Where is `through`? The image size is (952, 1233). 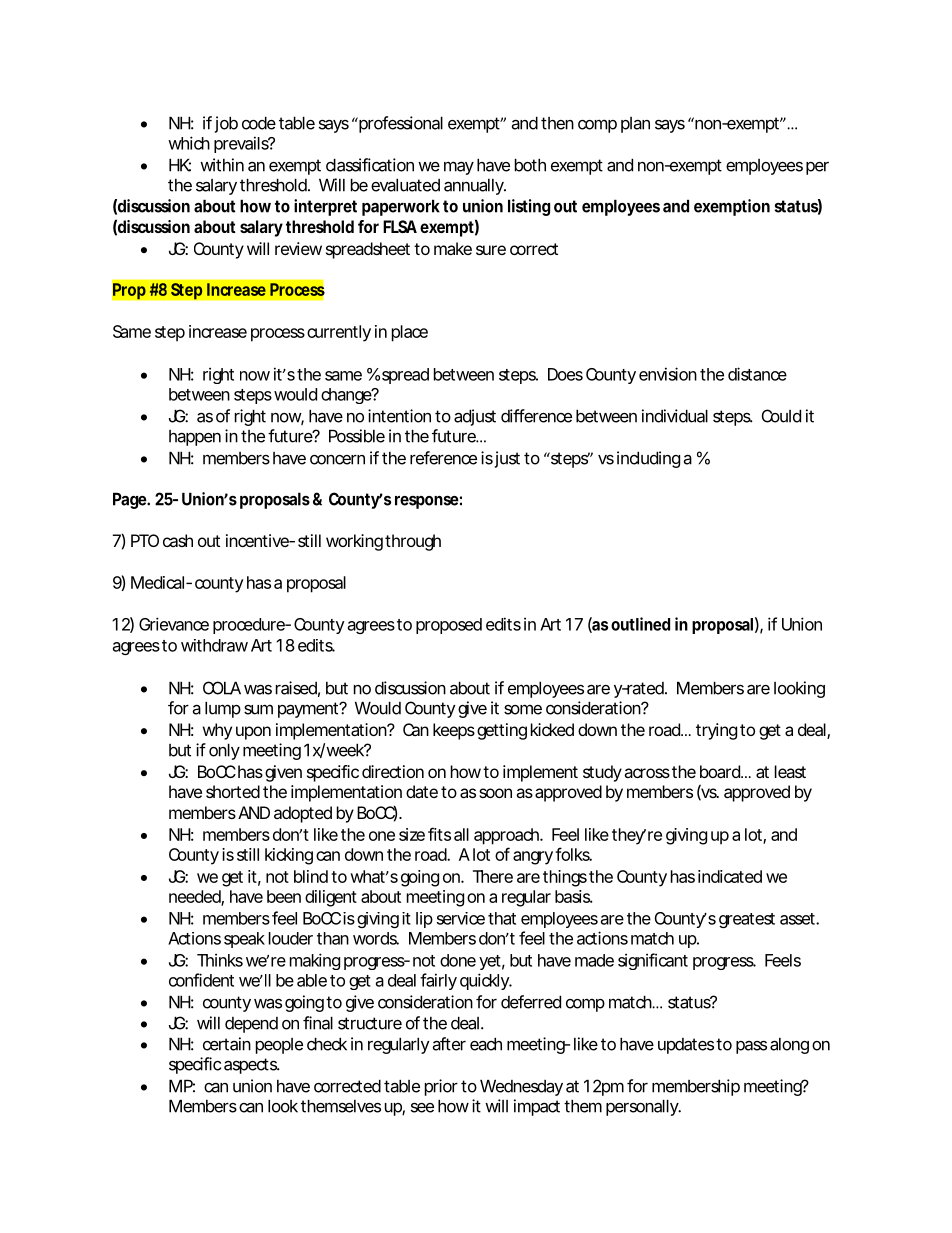
through is located at coordinates (413, 542).
